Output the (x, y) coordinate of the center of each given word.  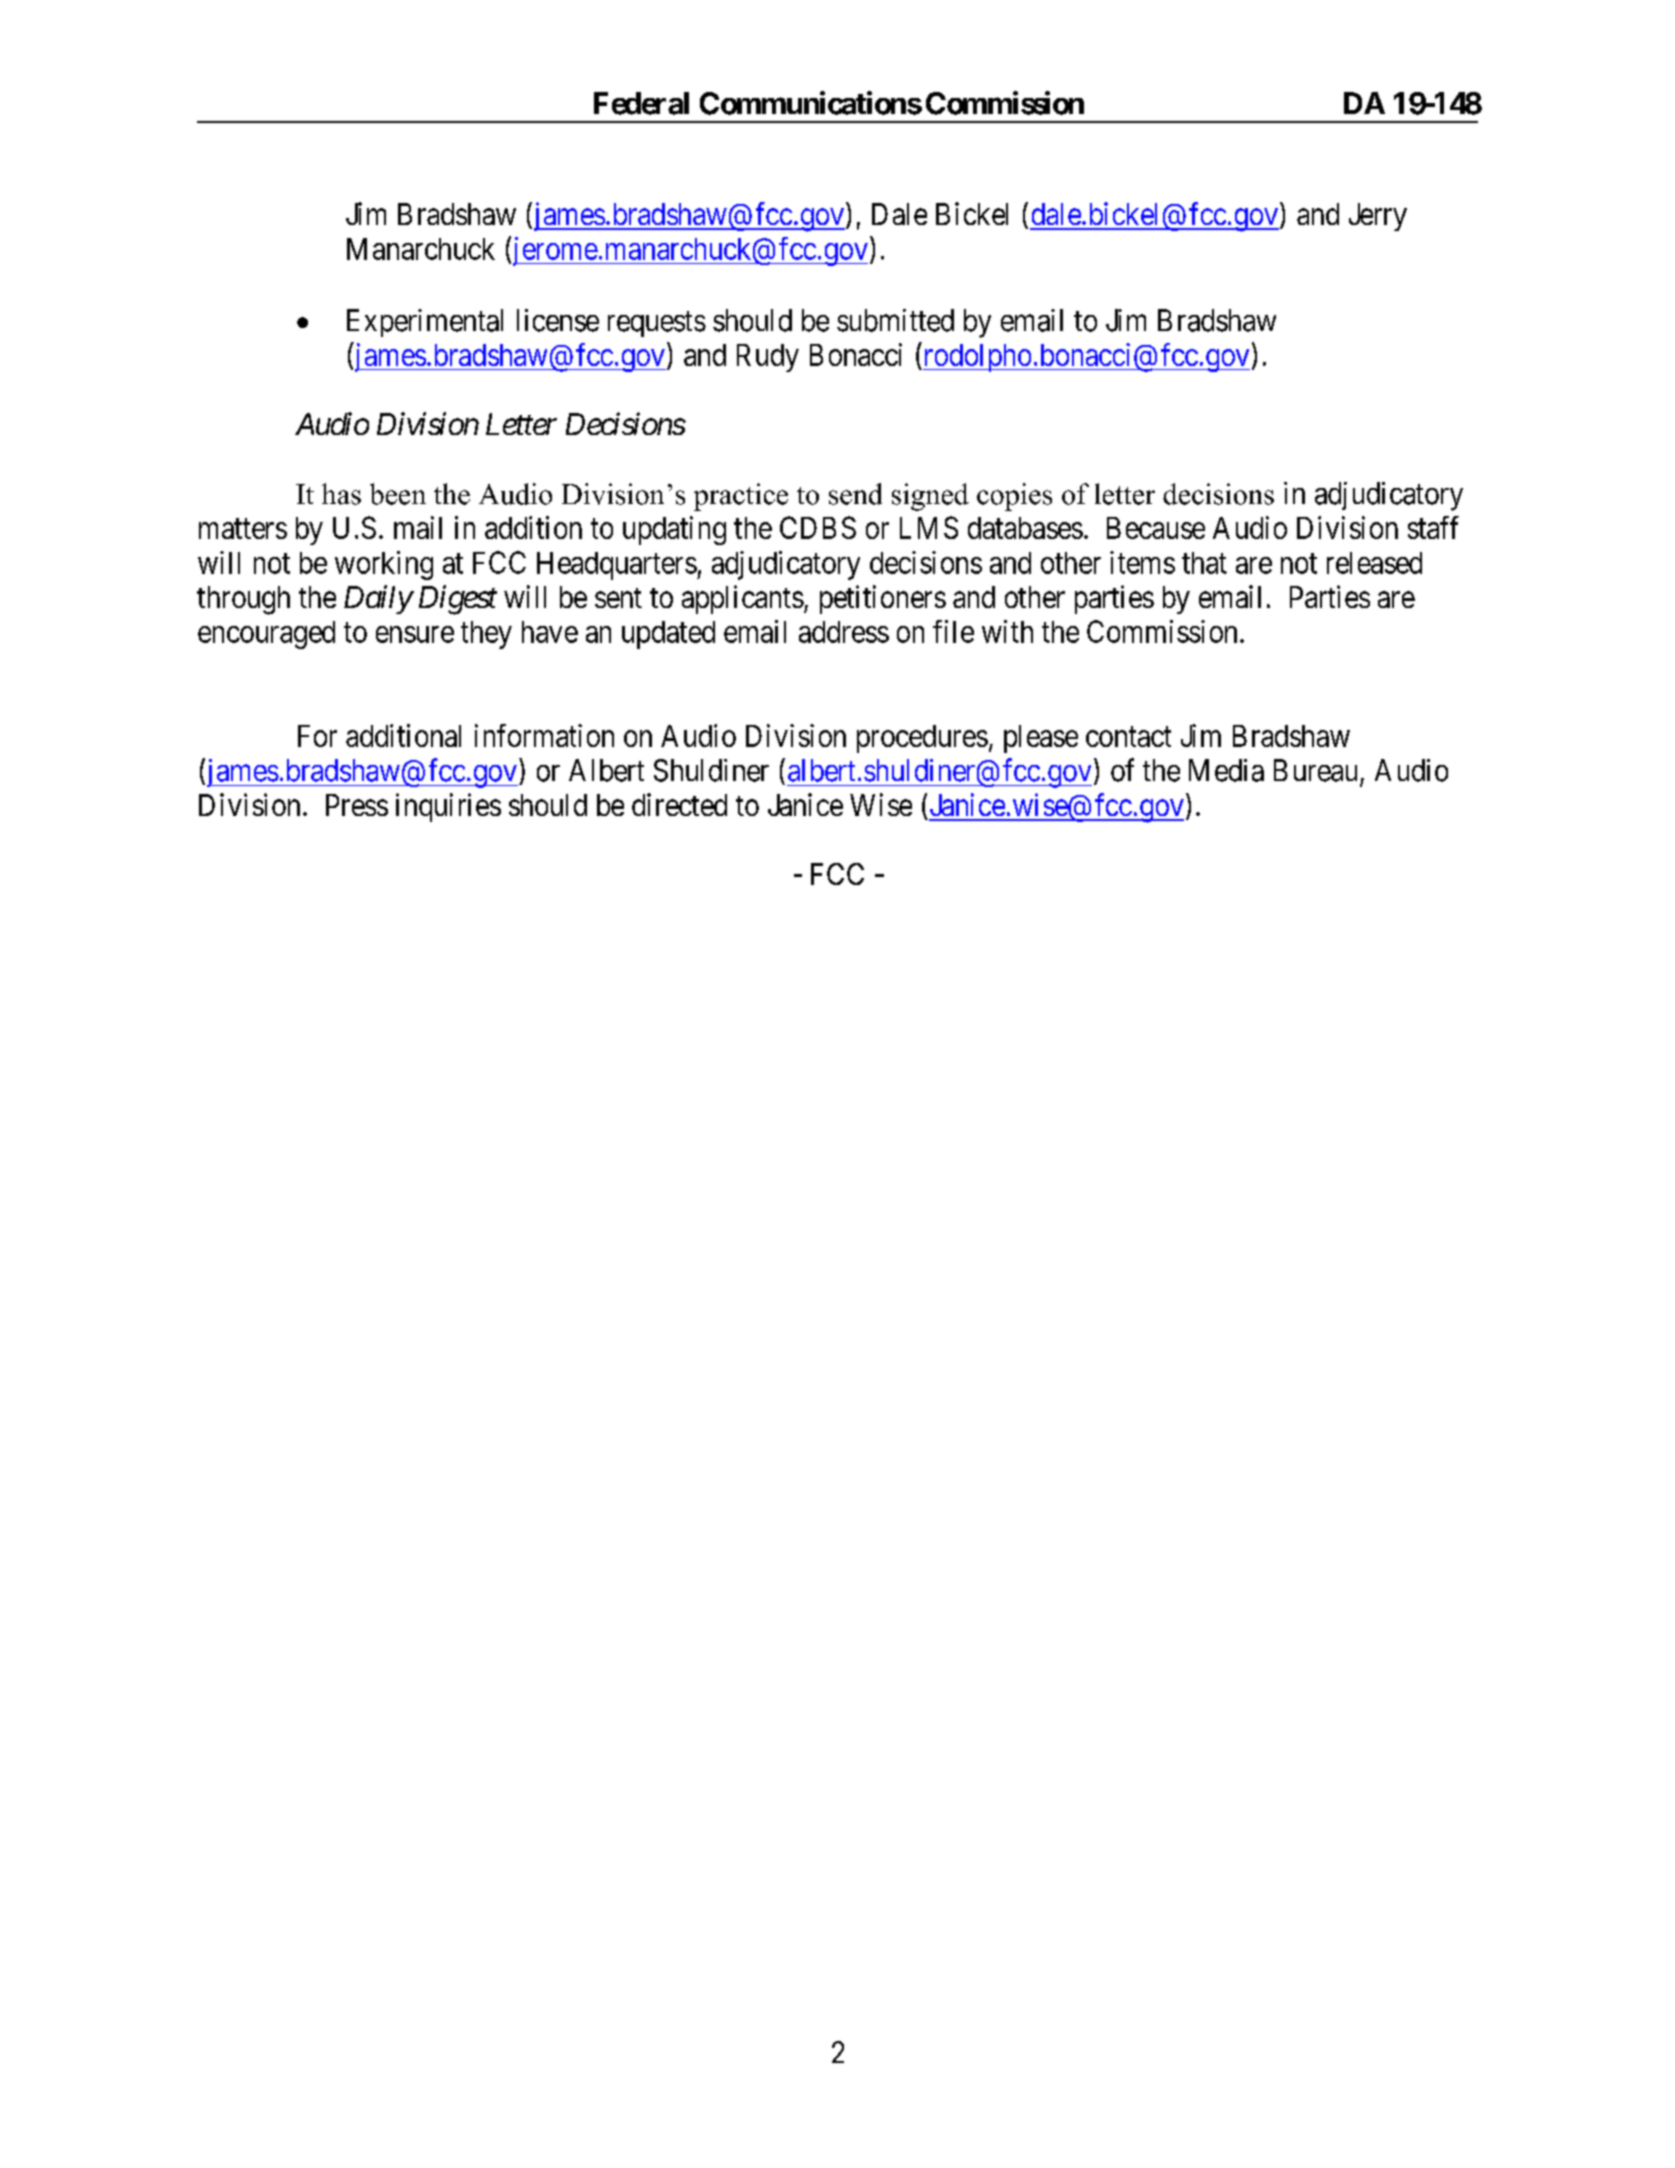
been (398, 494)
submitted (895, 320)
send (855, 494)
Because (1156, 528)
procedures (922, 739)
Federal (641, 103)
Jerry (1378, 217)
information (544, 735)
